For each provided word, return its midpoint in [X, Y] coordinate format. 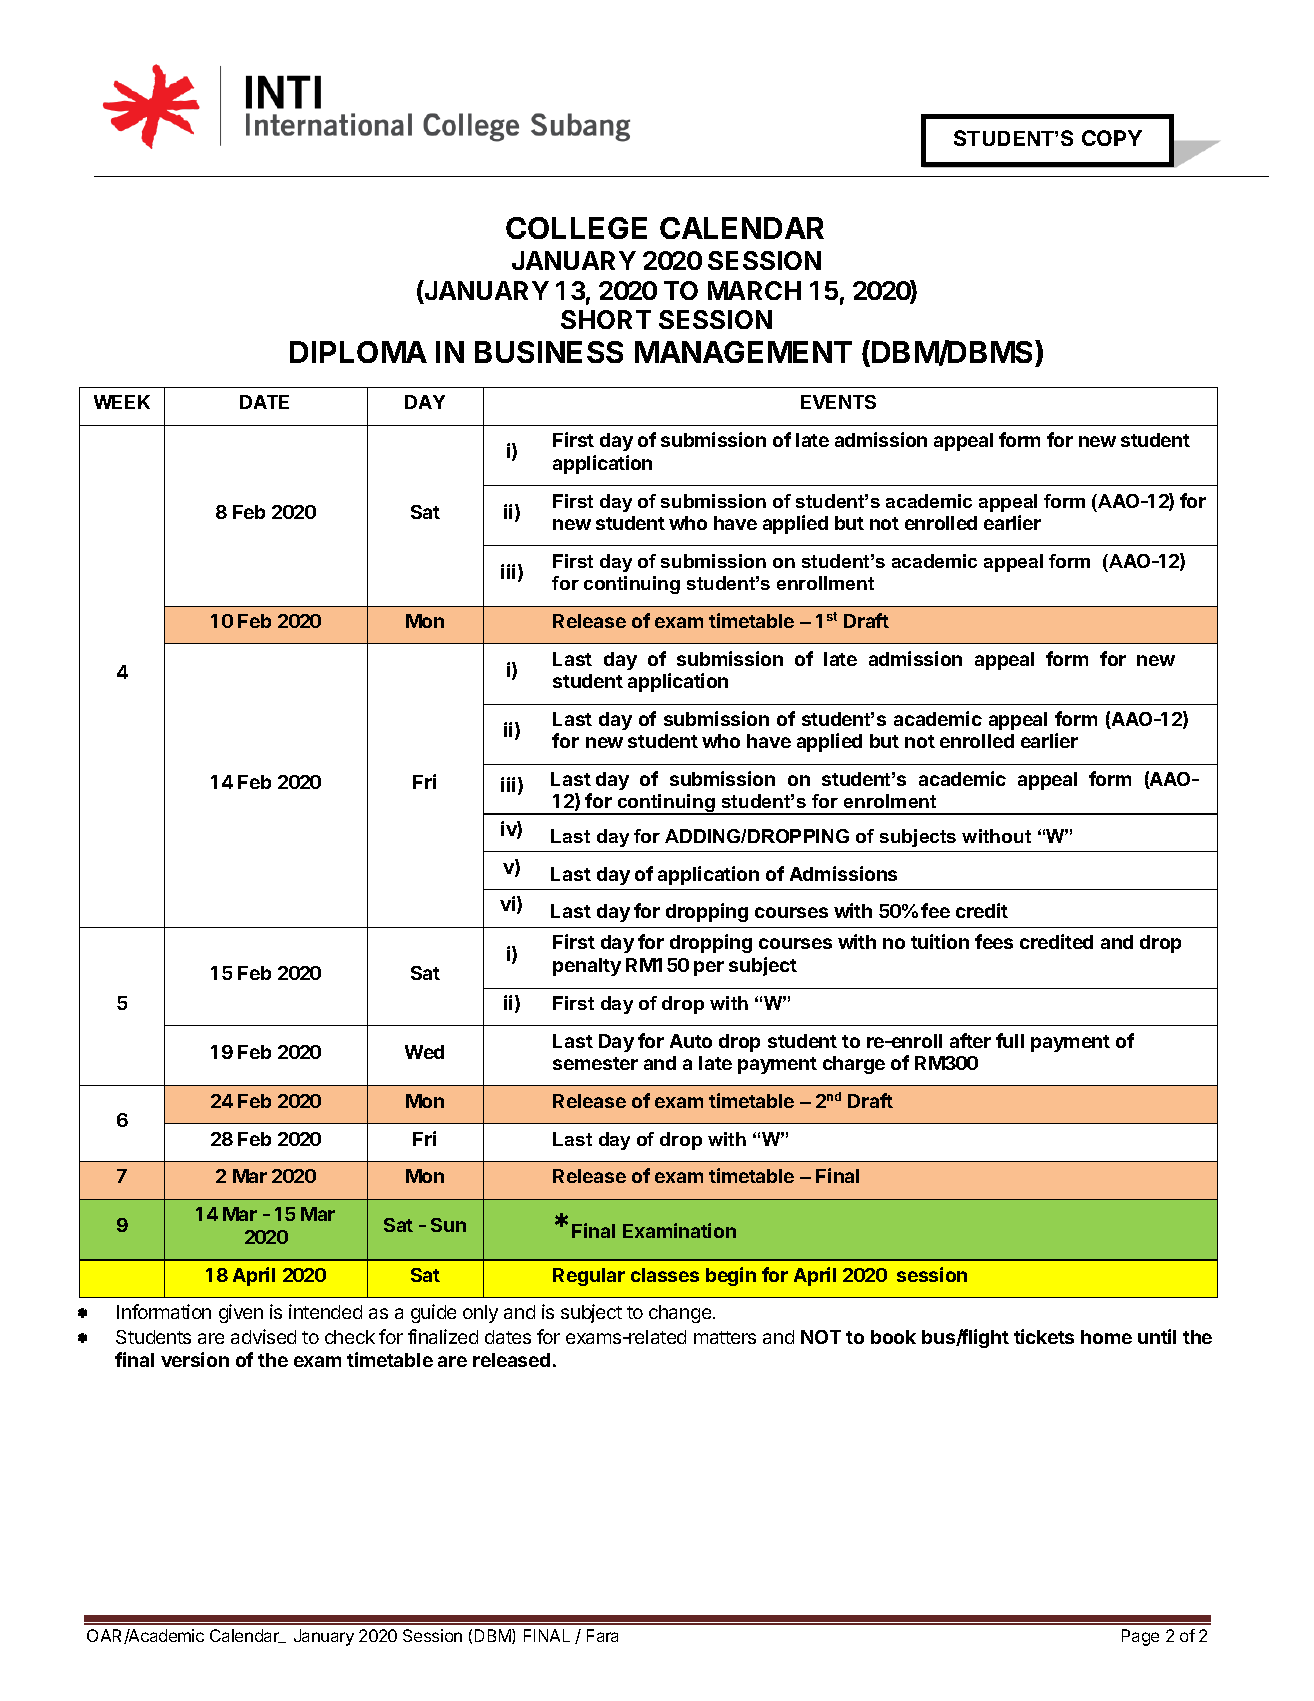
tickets [1044, 1336]
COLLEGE [576, 228]
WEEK [122, 402]
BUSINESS [549, 352]
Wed [424, 1052]
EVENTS [838, 402]
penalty [587, 967]
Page [1140, 1637]
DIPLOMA [358, 352]
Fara [602, 1635]
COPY [1112, 138]
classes [665, 1275]
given [241, 1313]
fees [994, 941]
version [195, 1359]
